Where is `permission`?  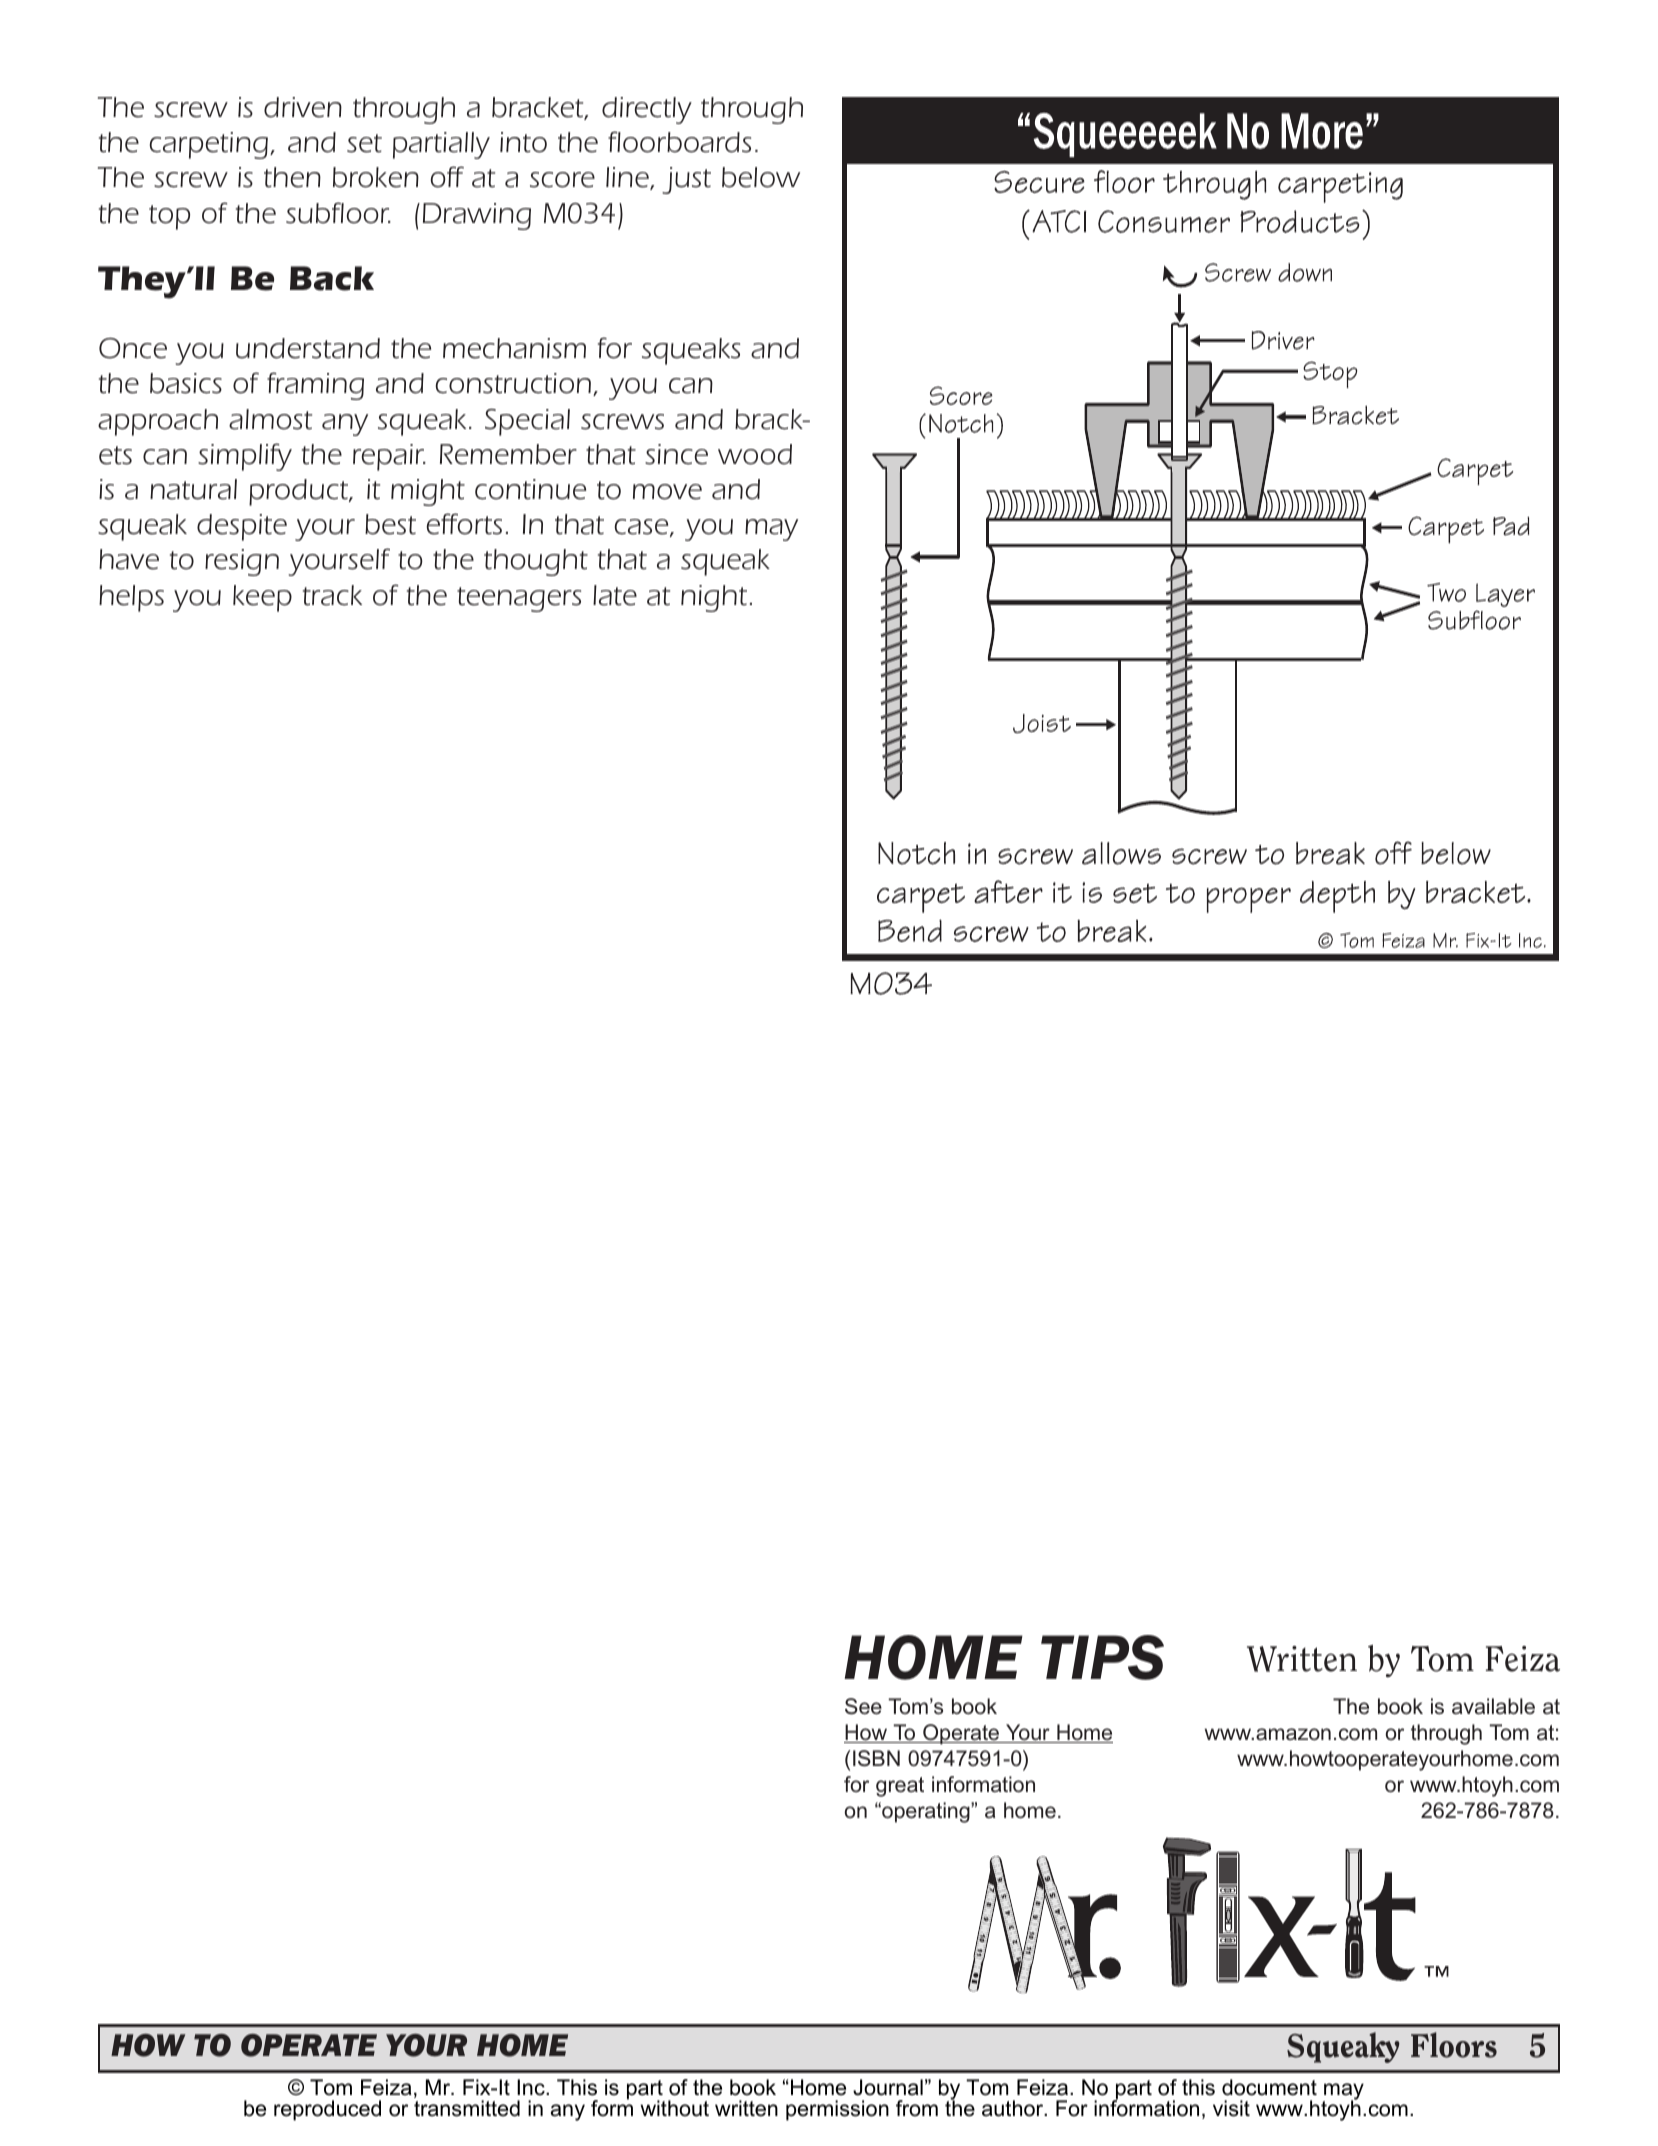
permission is located at coordinates (837, 2110).
